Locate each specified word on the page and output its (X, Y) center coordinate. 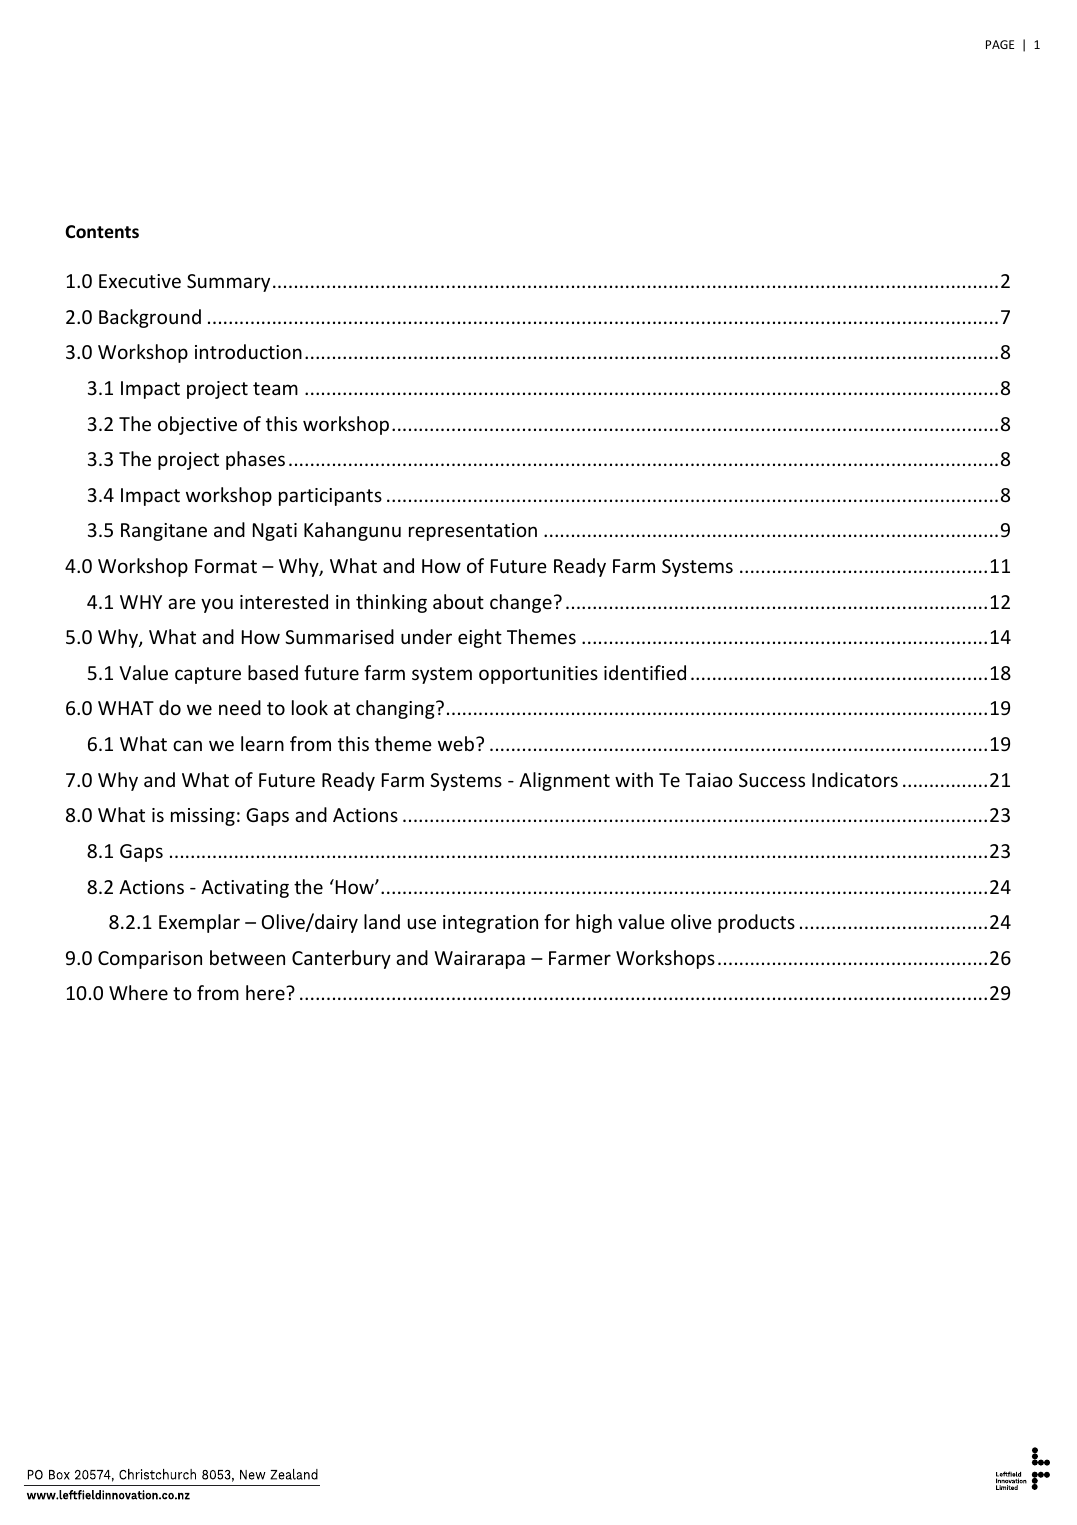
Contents (102, 232)
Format (226, 566)
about (458, 601)
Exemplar (199, 923)
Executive (140, 281)
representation (473, 532)
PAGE (1000, 44)
